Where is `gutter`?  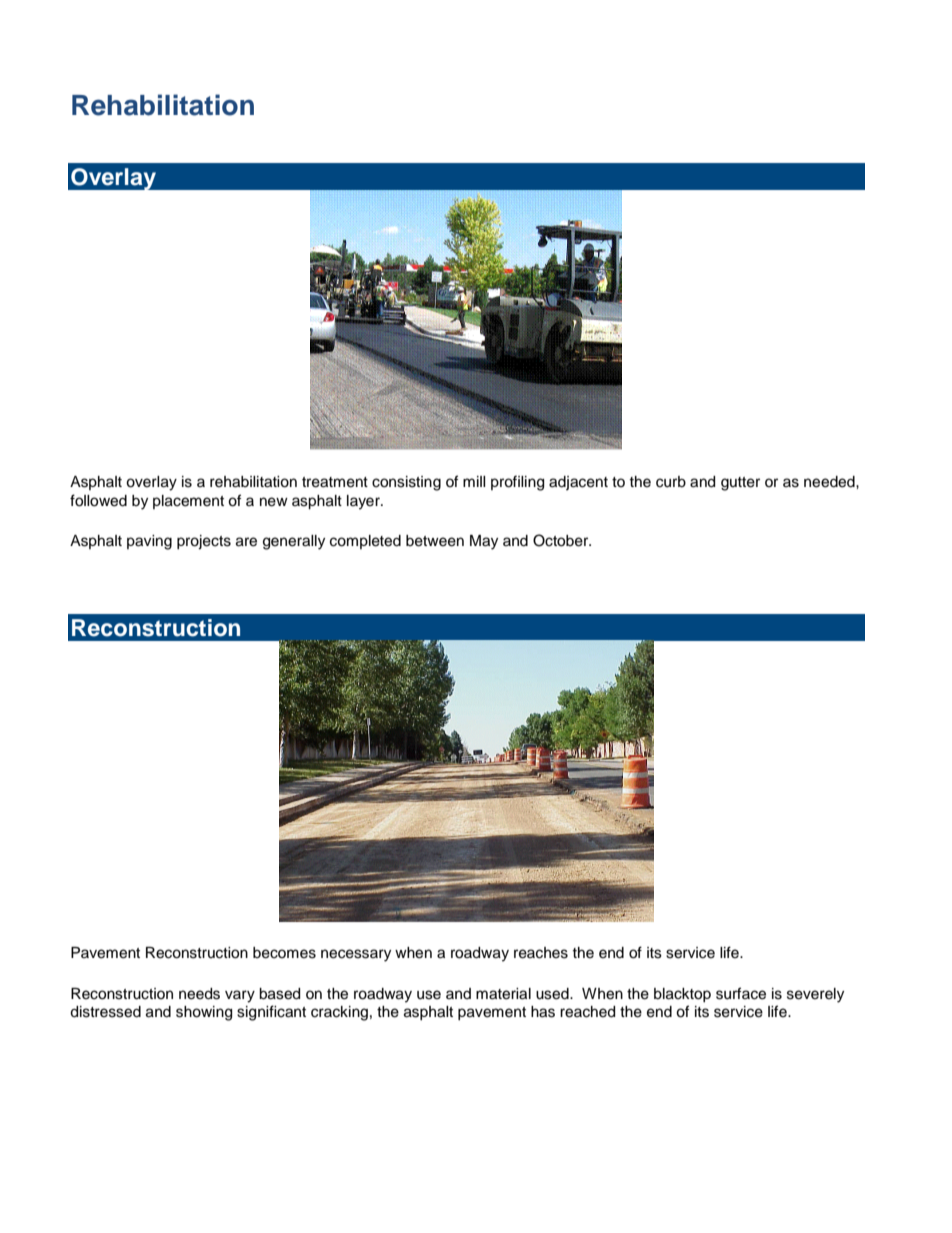 gutter is located at coordinates (740, 484).
